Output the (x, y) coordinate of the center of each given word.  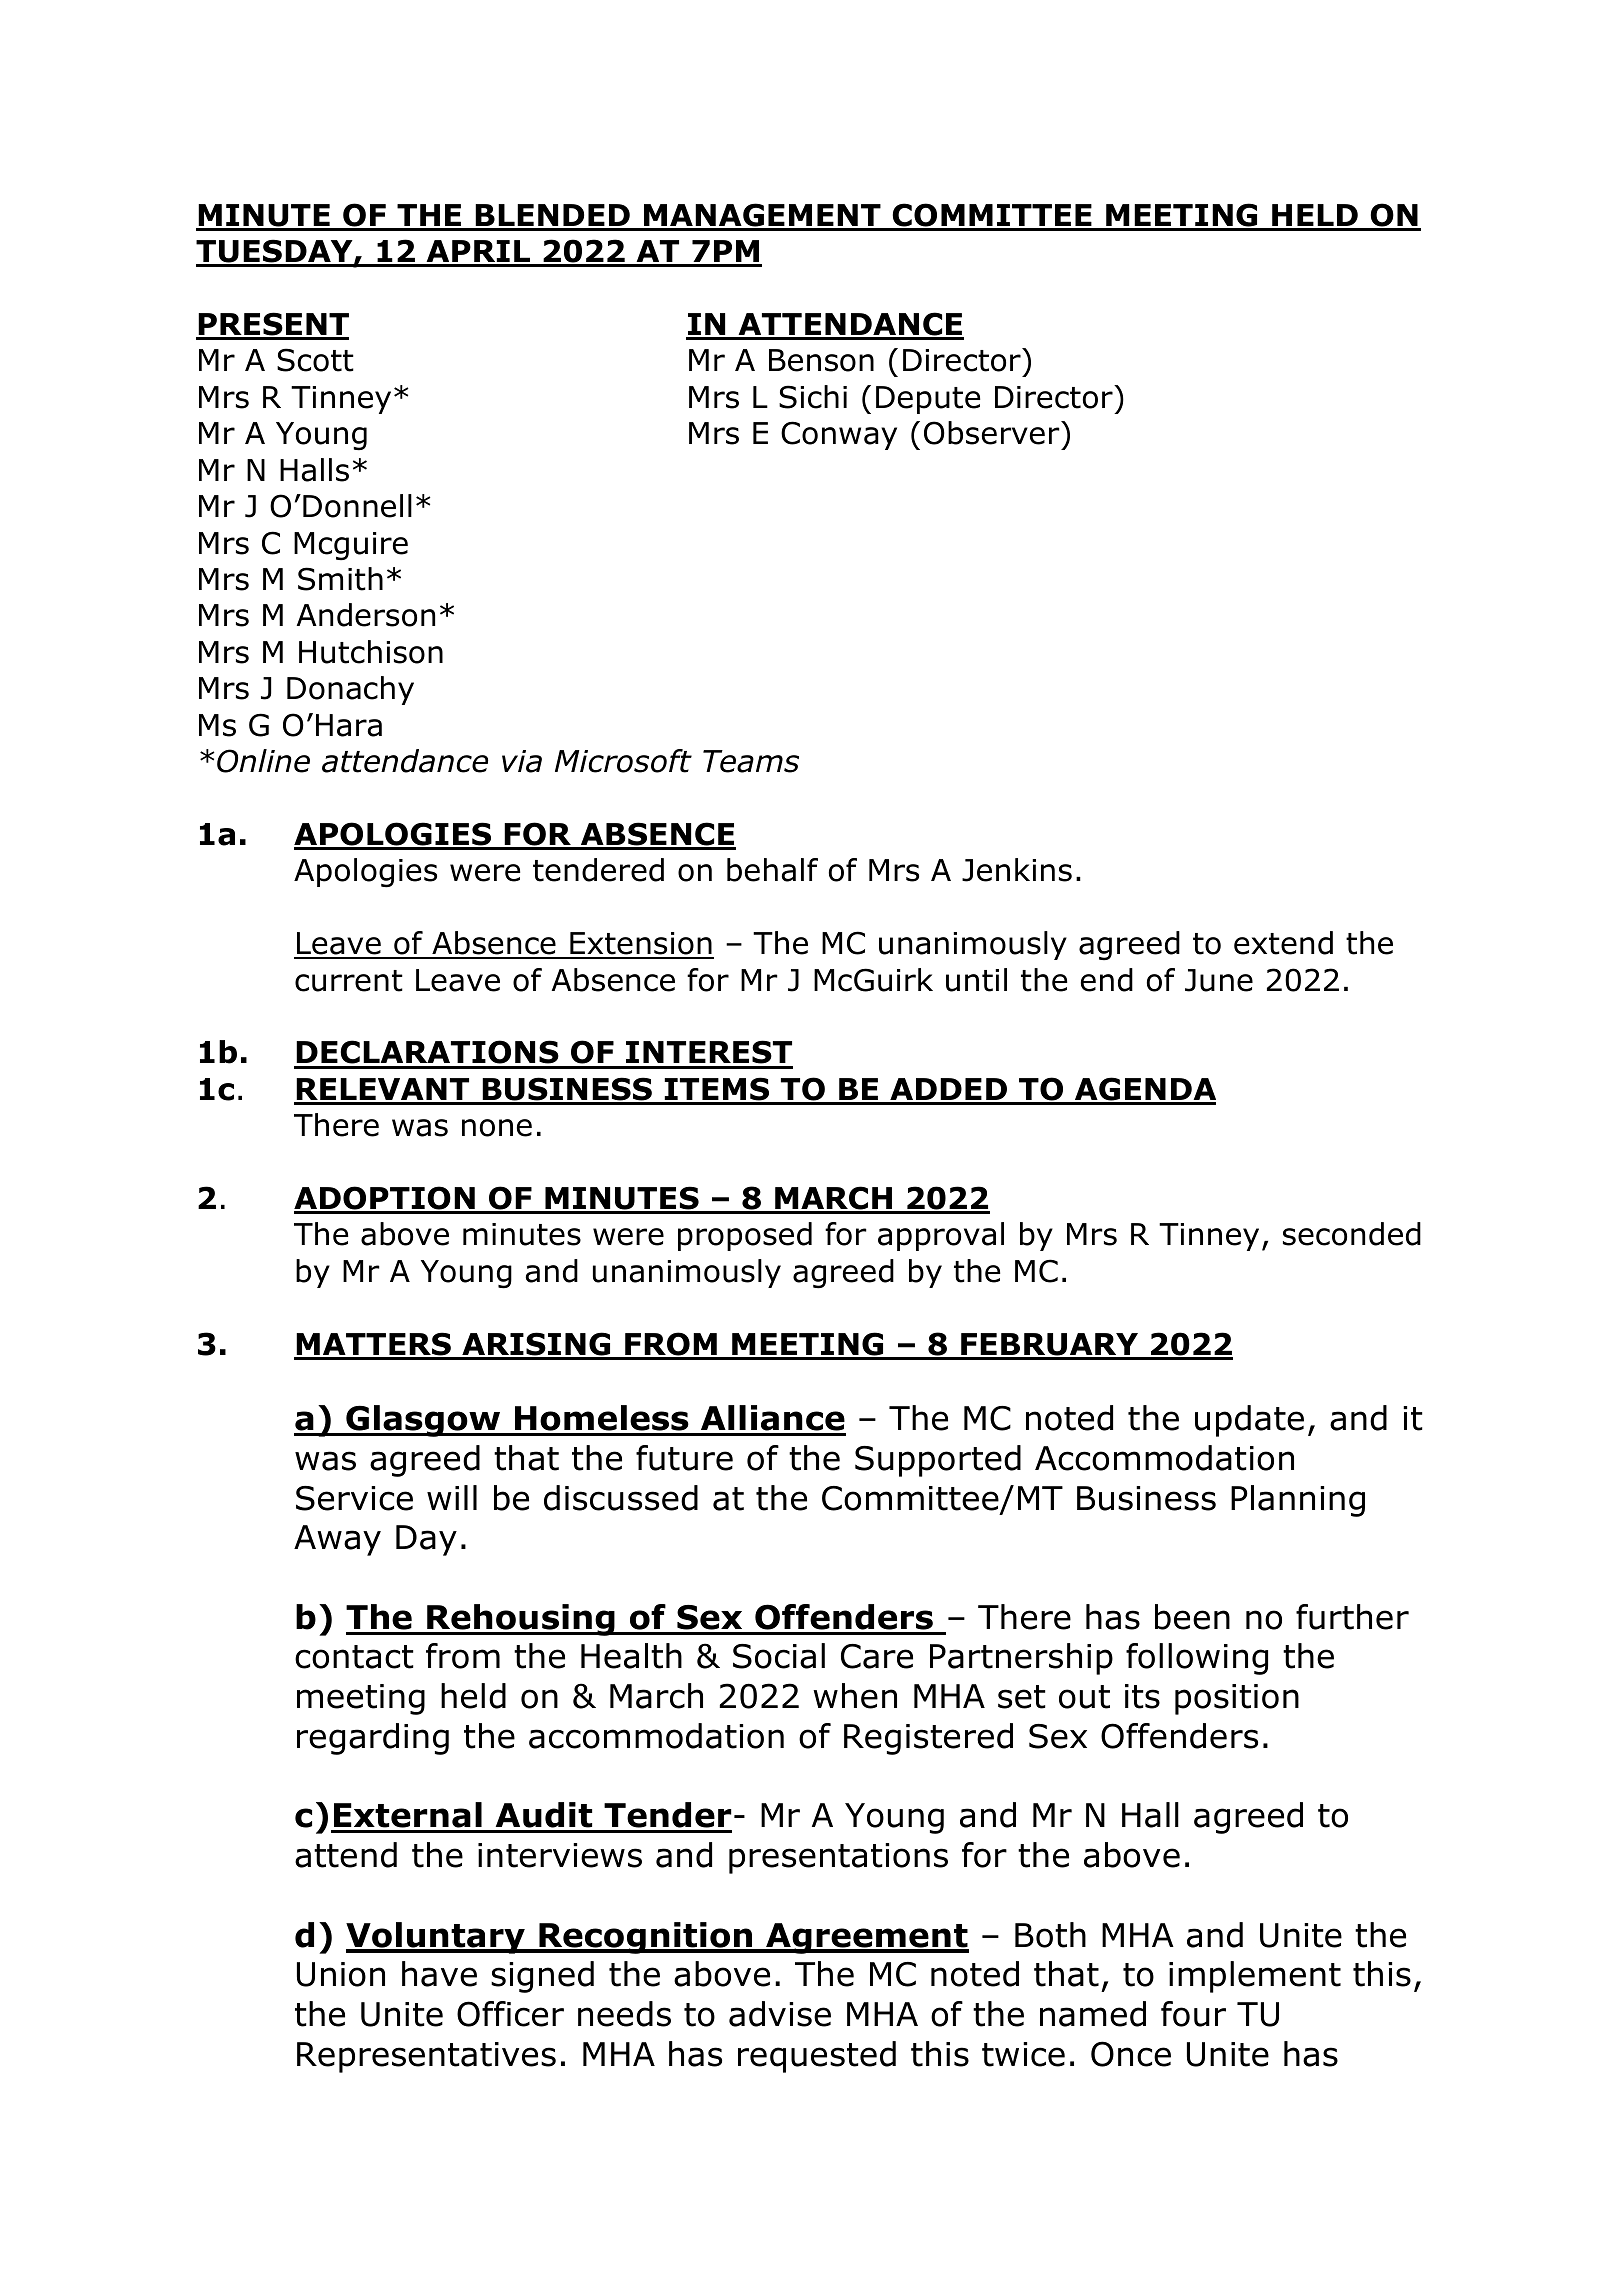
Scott (315, 360)
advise (780, 2014)
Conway (839, 435)
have (439, 1974)
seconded (1352, 1234)
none (497, 1128)
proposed (745, 1236)
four (1193, 2014)
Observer (993, 433)
